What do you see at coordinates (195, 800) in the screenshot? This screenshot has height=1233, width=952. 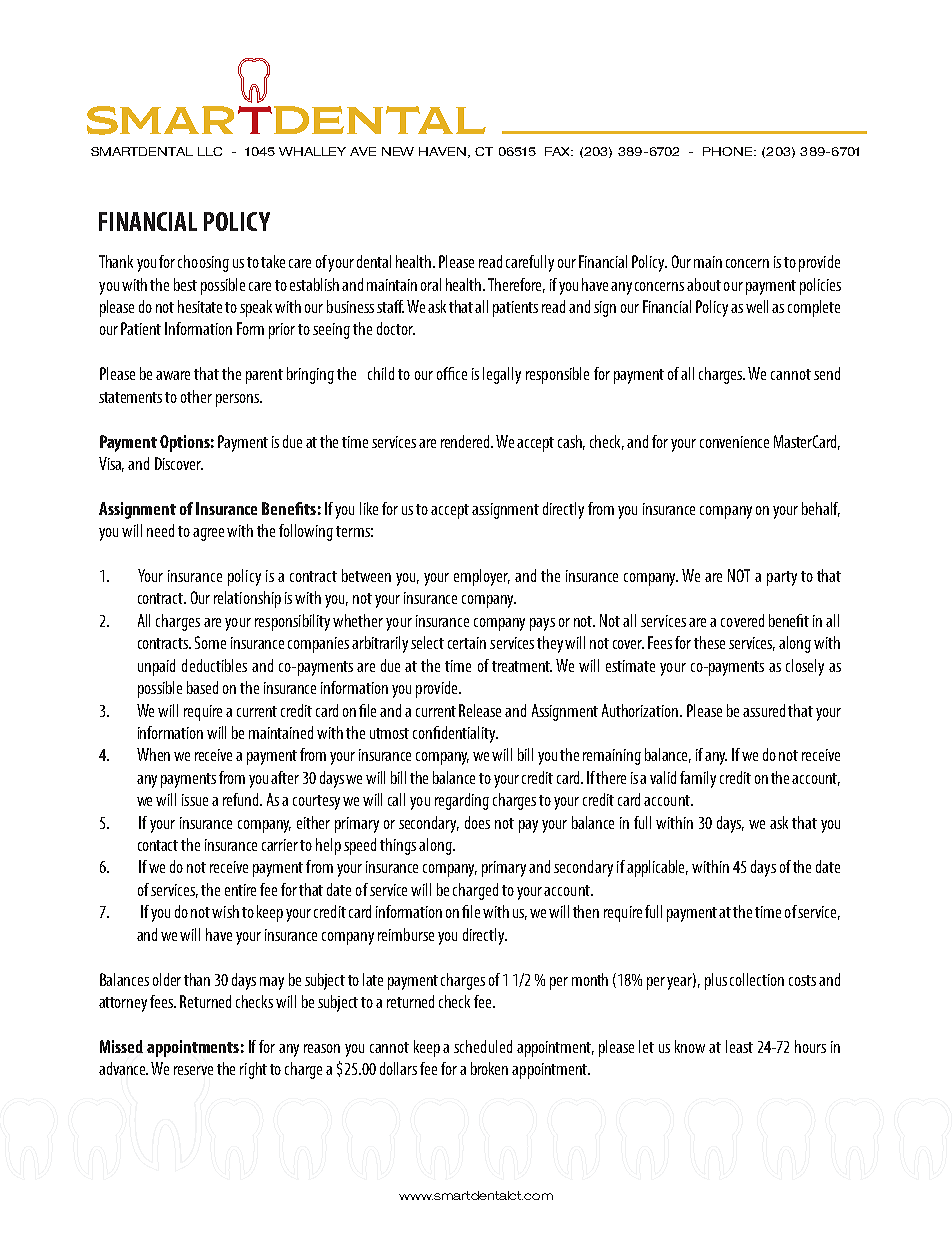 I see `issue` at bounding box center [195, 800].
